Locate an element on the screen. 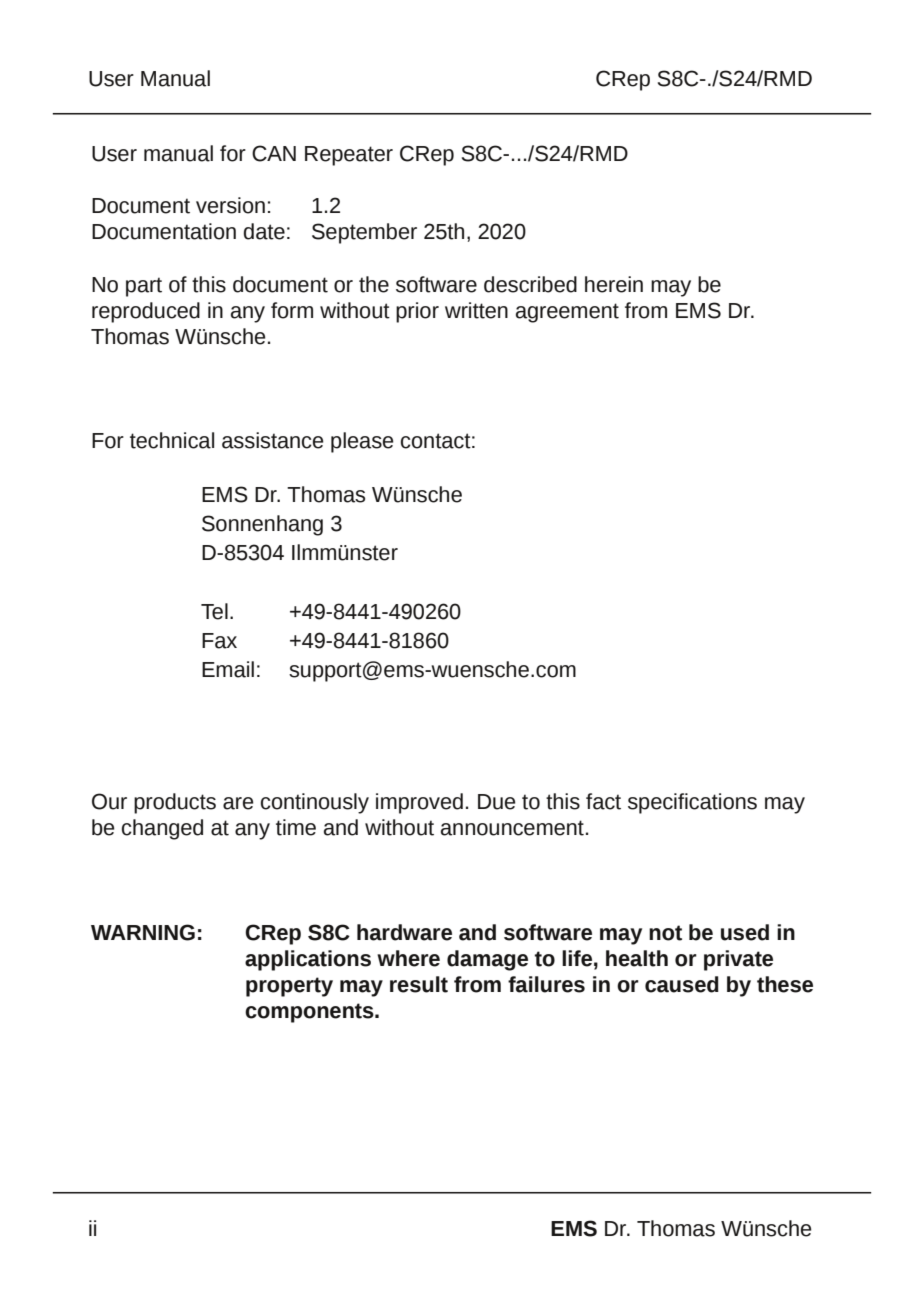  herein is located at coordinates (614, 284).
